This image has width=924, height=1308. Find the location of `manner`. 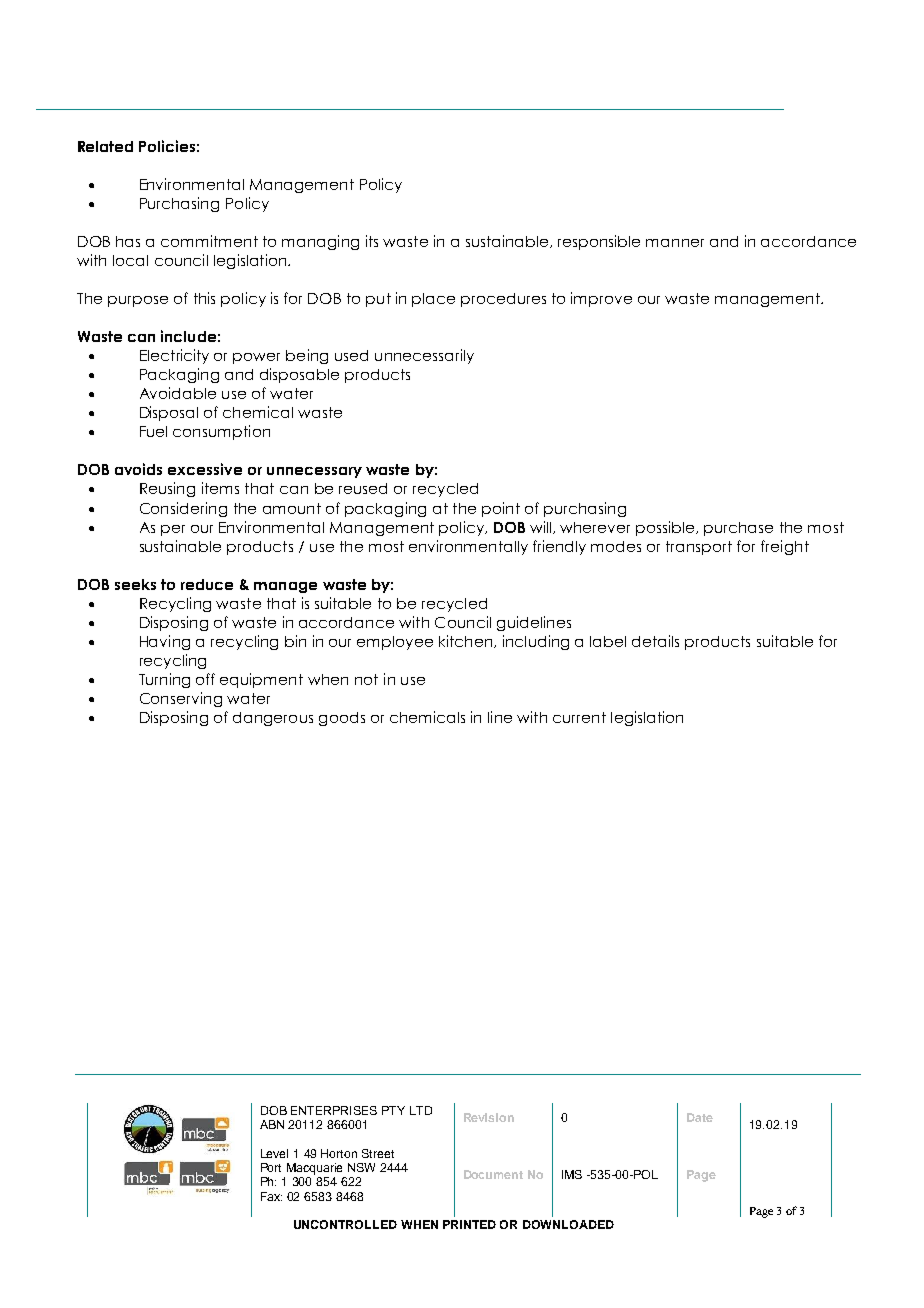

manner is located at coordinates (675, 243).
